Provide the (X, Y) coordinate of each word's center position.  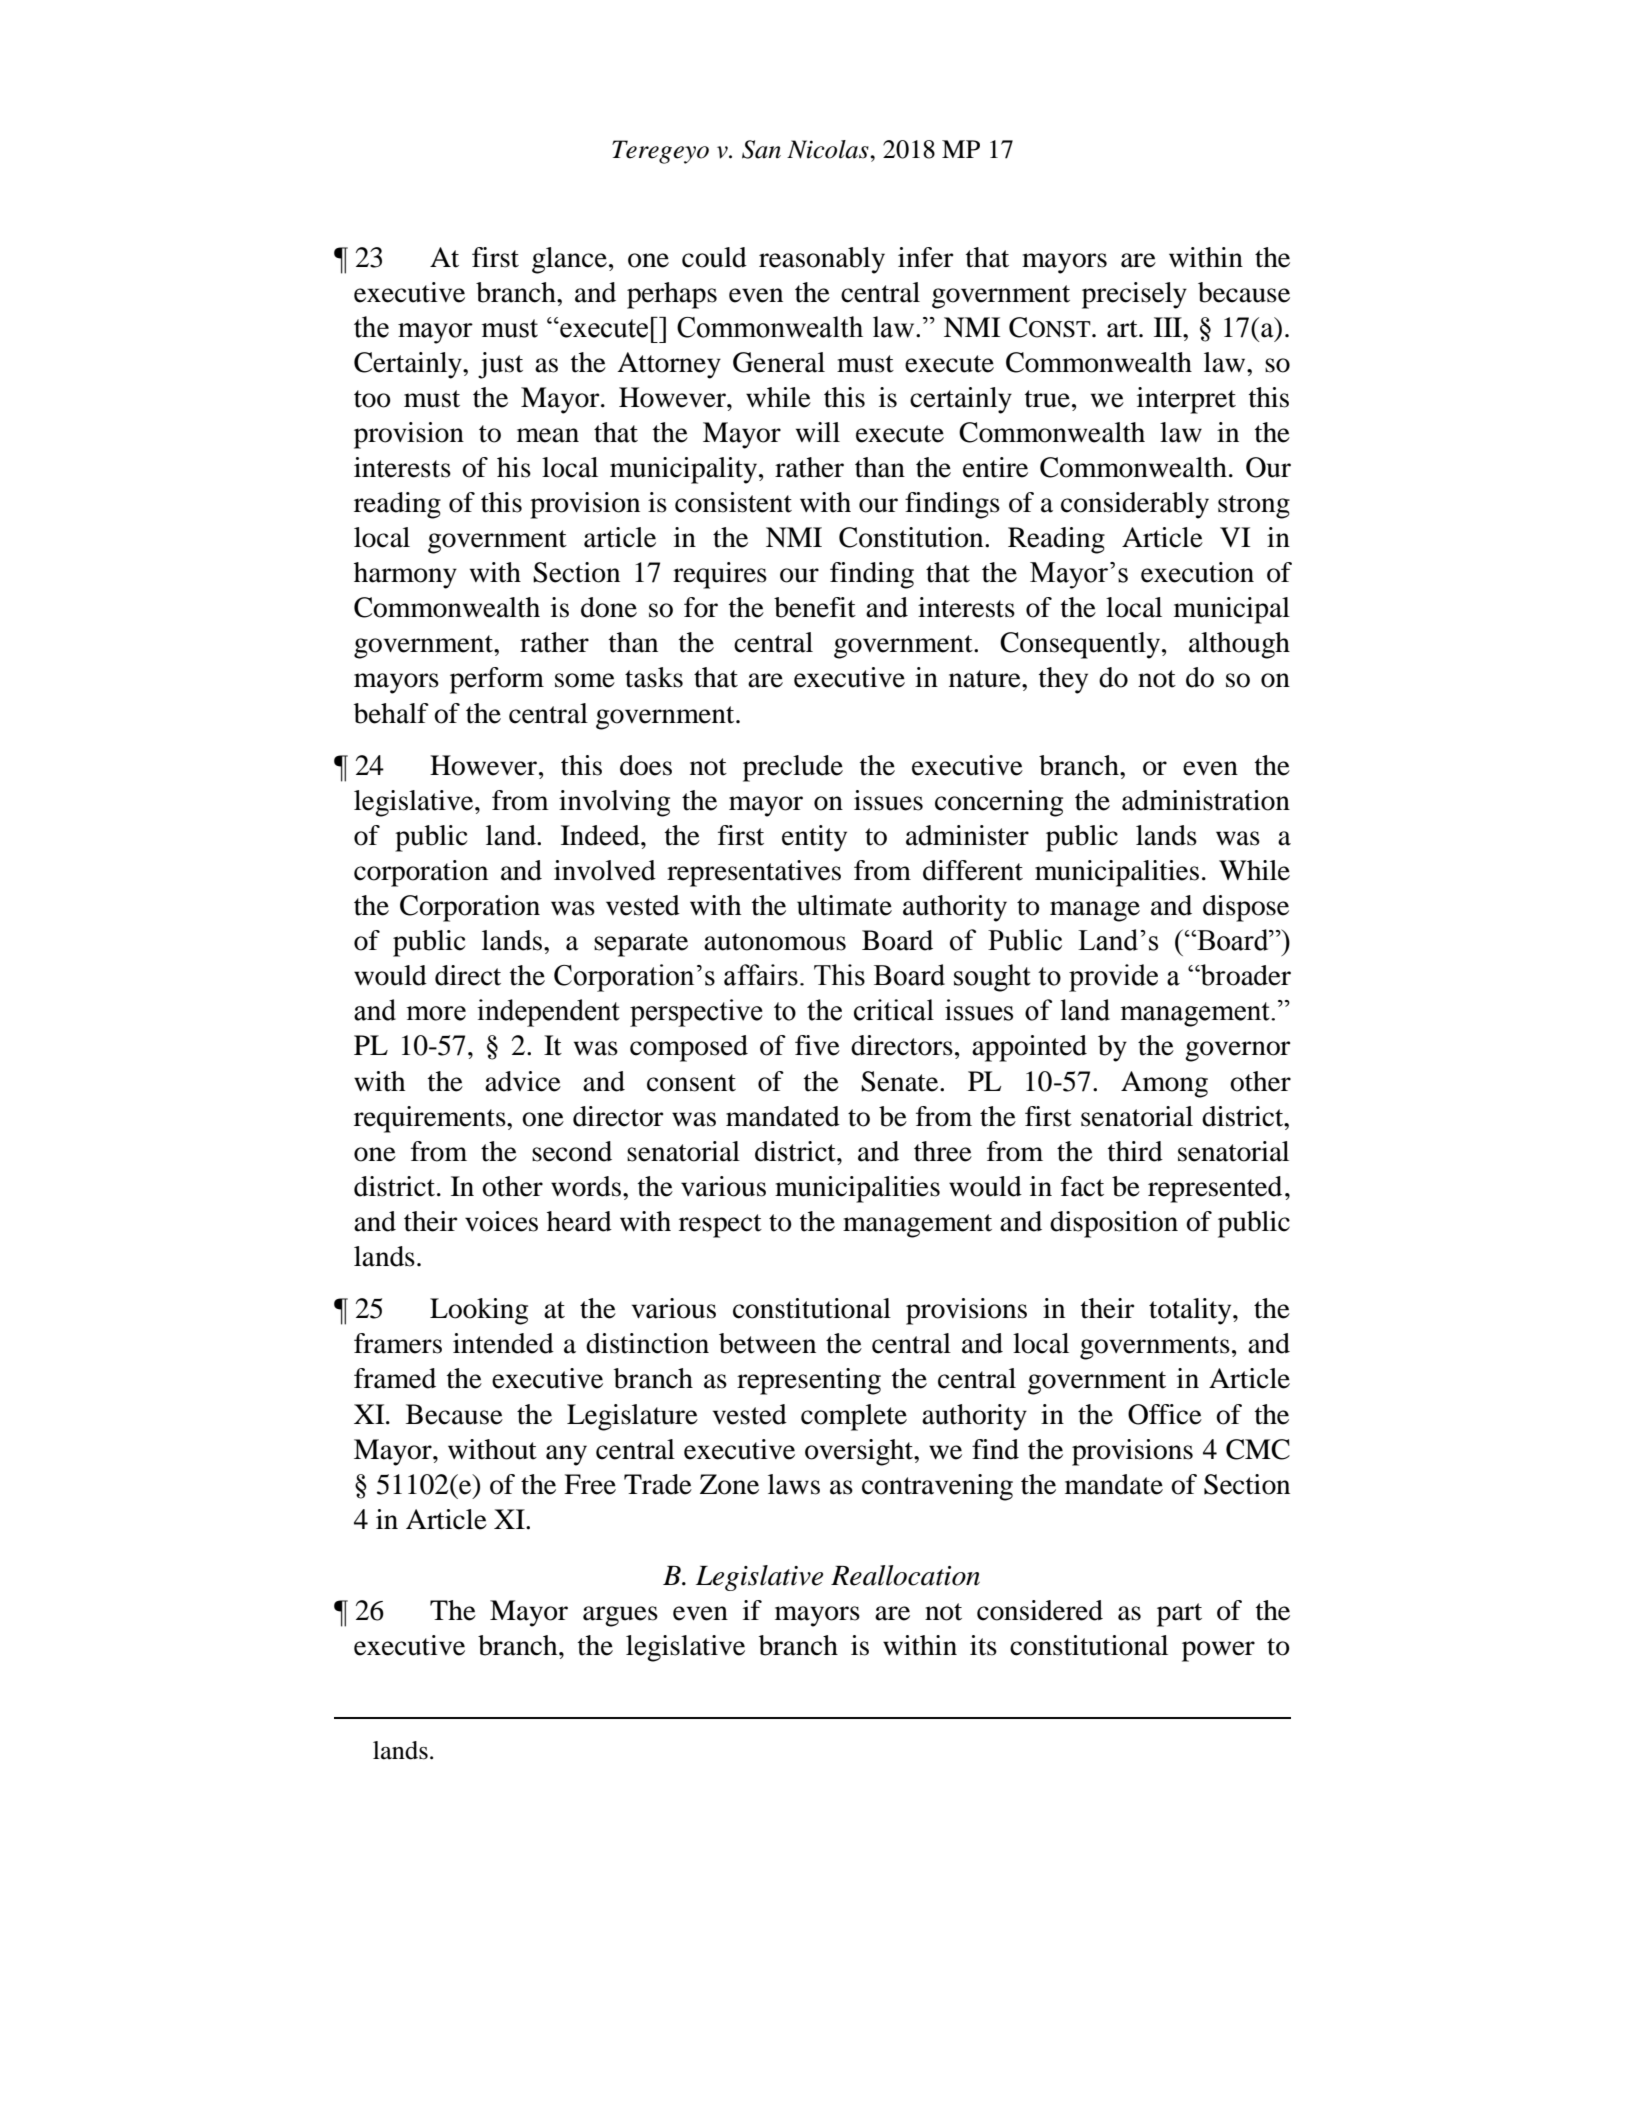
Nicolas (829, 149)
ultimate (844, 905)
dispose (1246, 908)
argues (620, 1616)
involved (605, 870)
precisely (1134, 295)
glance (569, 260)
